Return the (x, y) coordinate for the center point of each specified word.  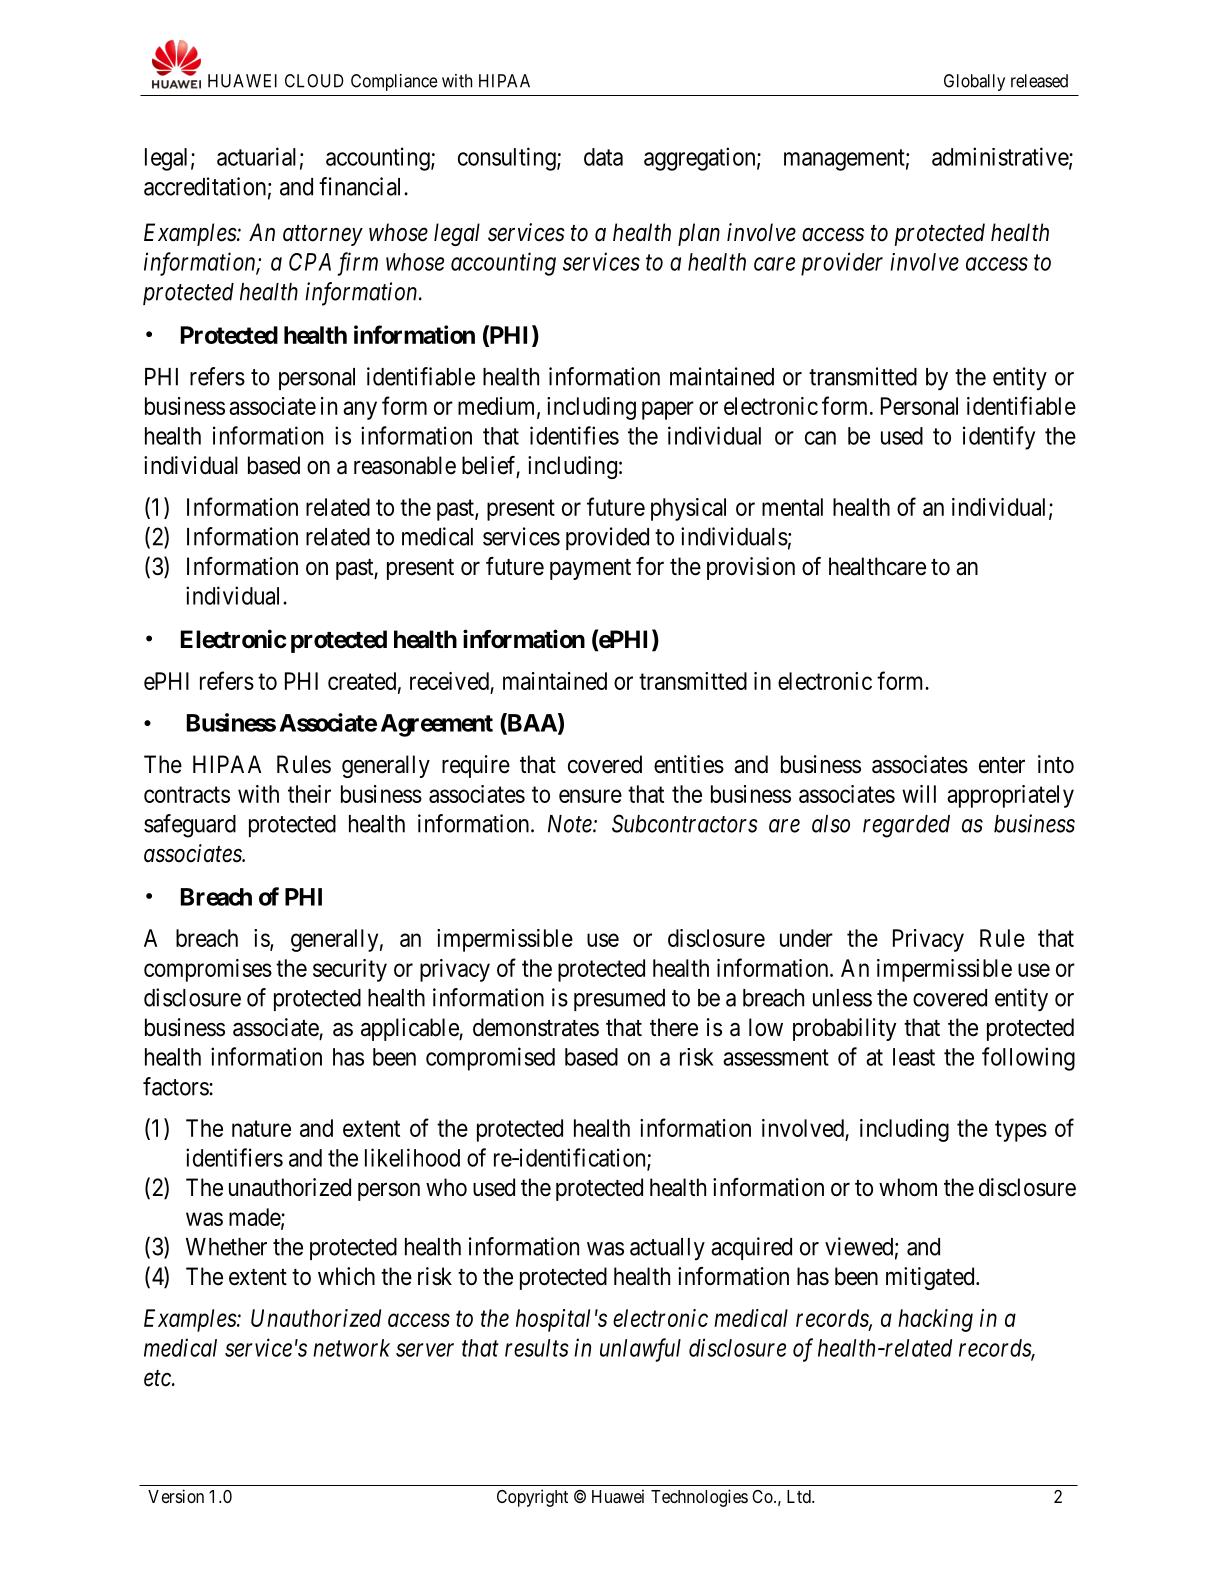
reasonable (405, 465)
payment (590, 569)
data (603, 157)
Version (176, 1496)
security (350, 970)
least (914, 1057)
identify (999, 438)
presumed (619, 1000)
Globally (974, 82)
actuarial (256, 156)
